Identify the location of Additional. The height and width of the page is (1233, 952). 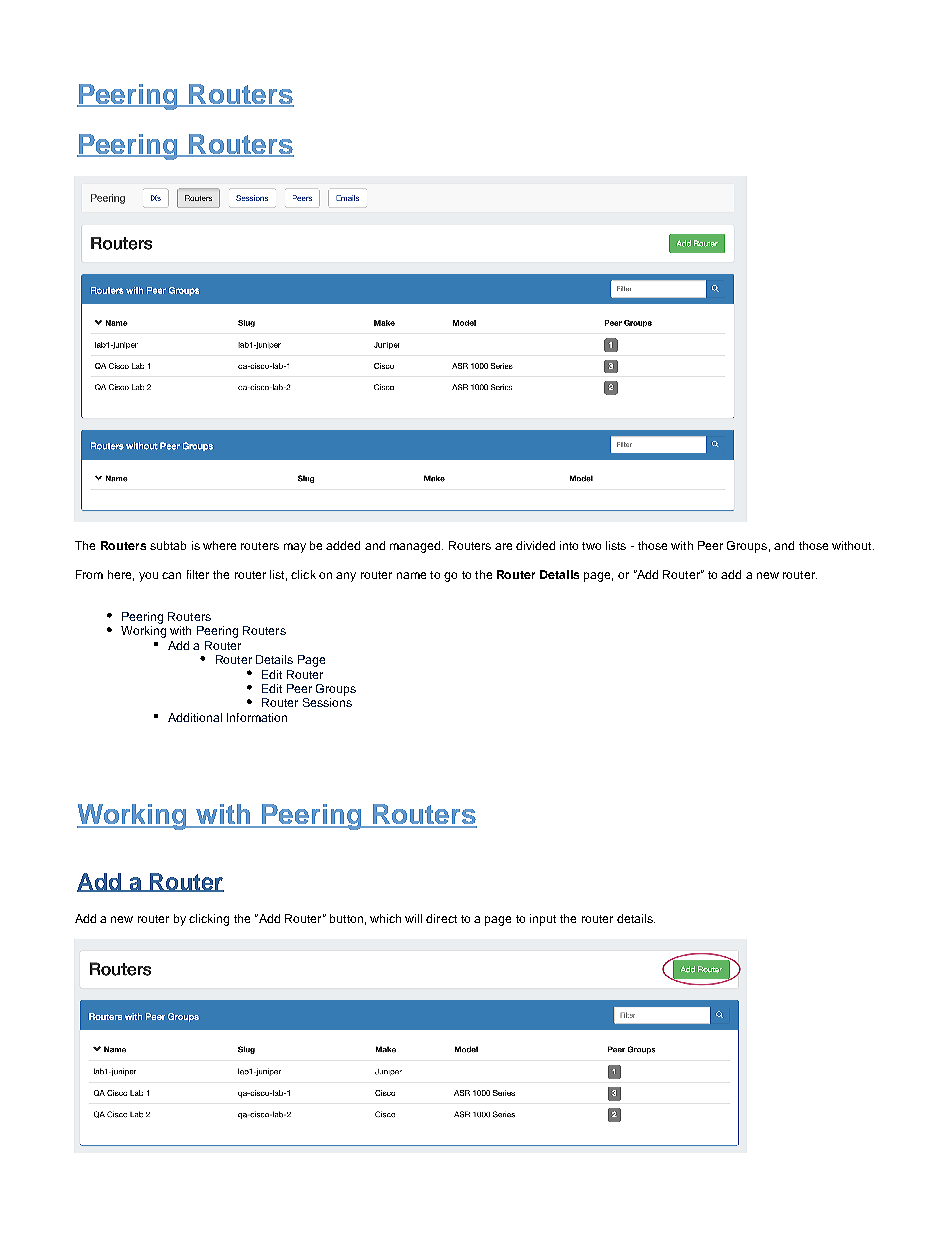
(195, 717).
